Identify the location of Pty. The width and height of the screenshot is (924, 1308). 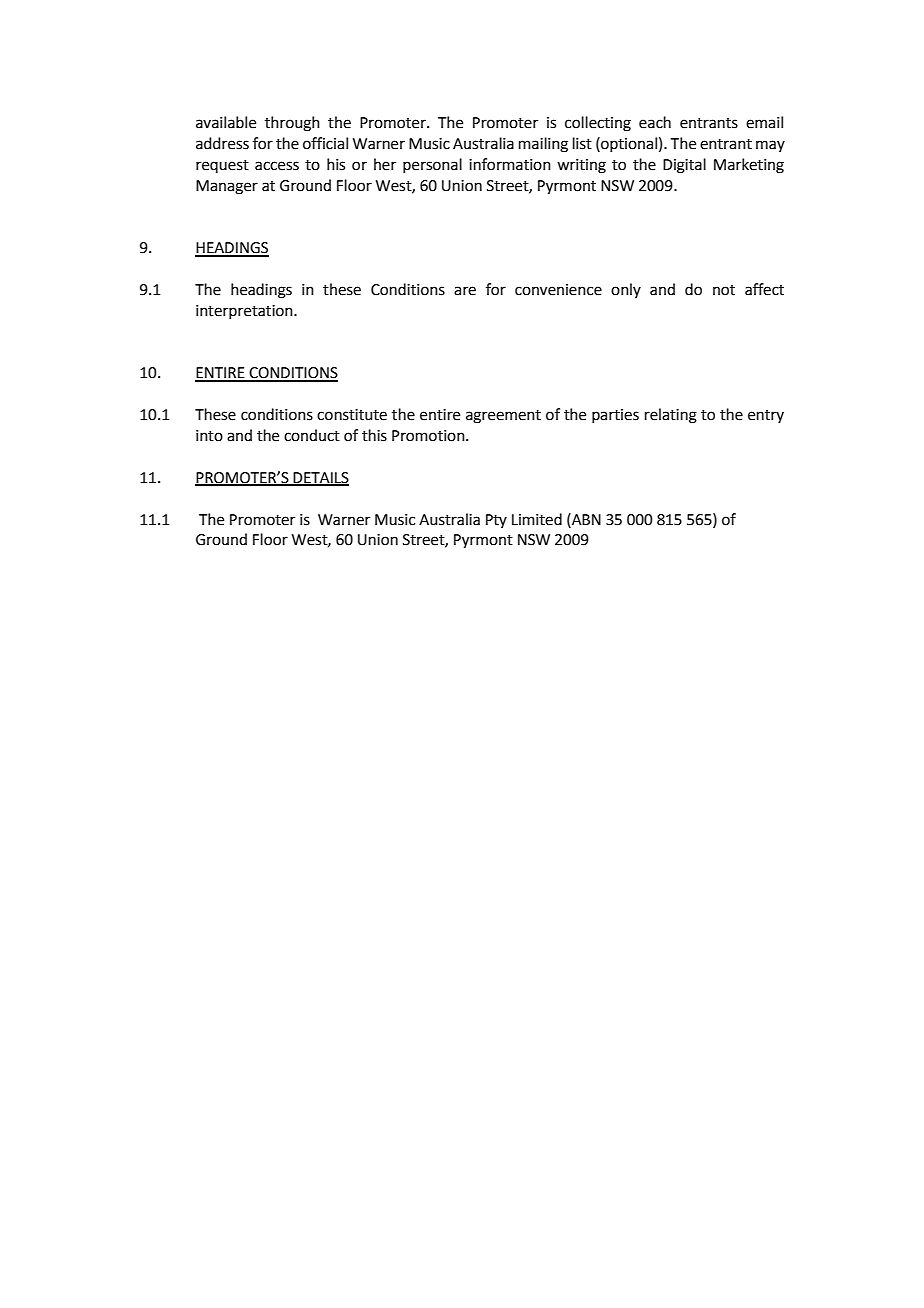
(496, 521).
